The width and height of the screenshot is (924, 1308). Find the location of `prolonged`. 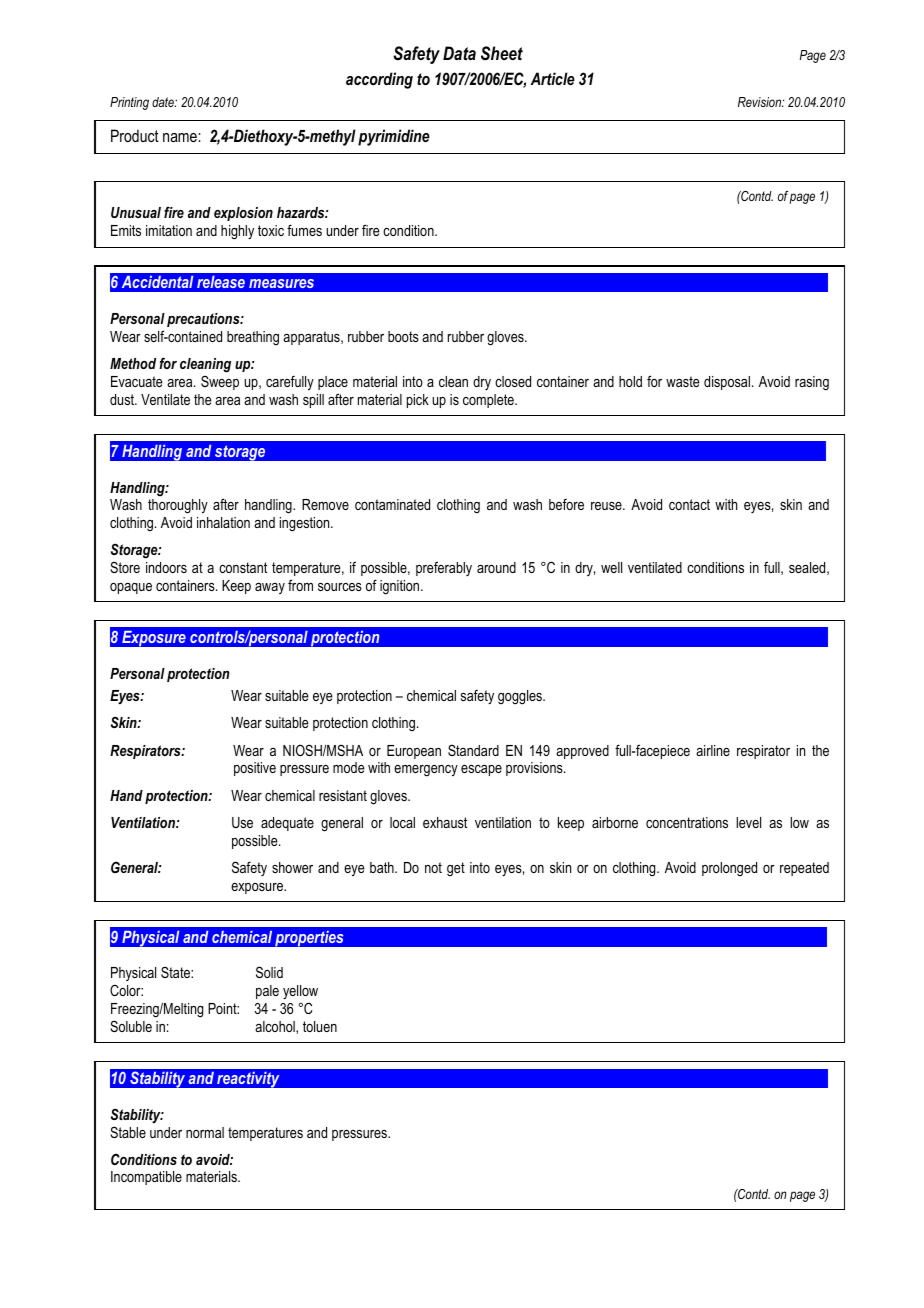

prolonged is located at coordinates (729, 869).
